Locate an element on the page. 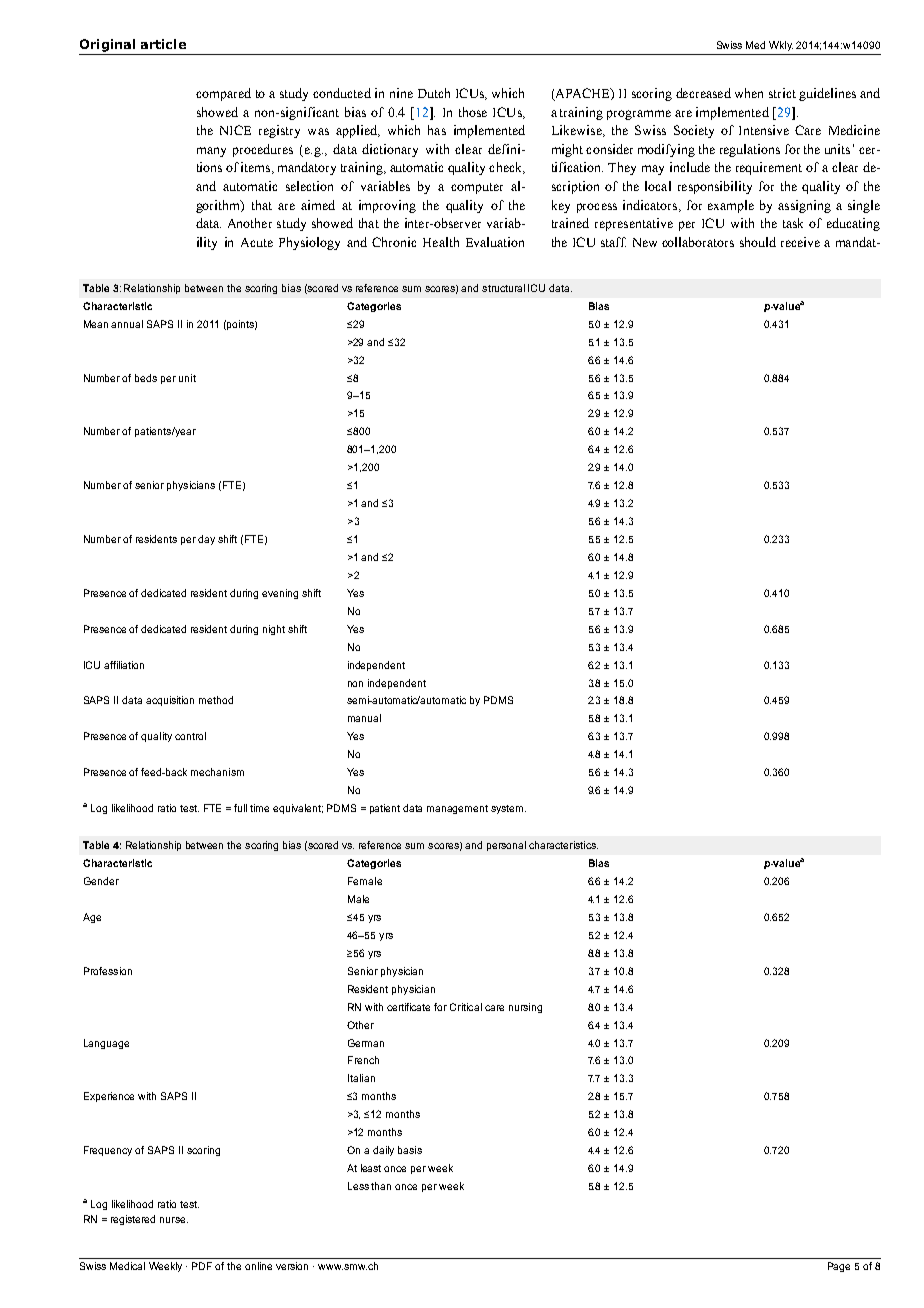 The width and height of the page is (924, 1308). those is located at coordinates (473, 112).
